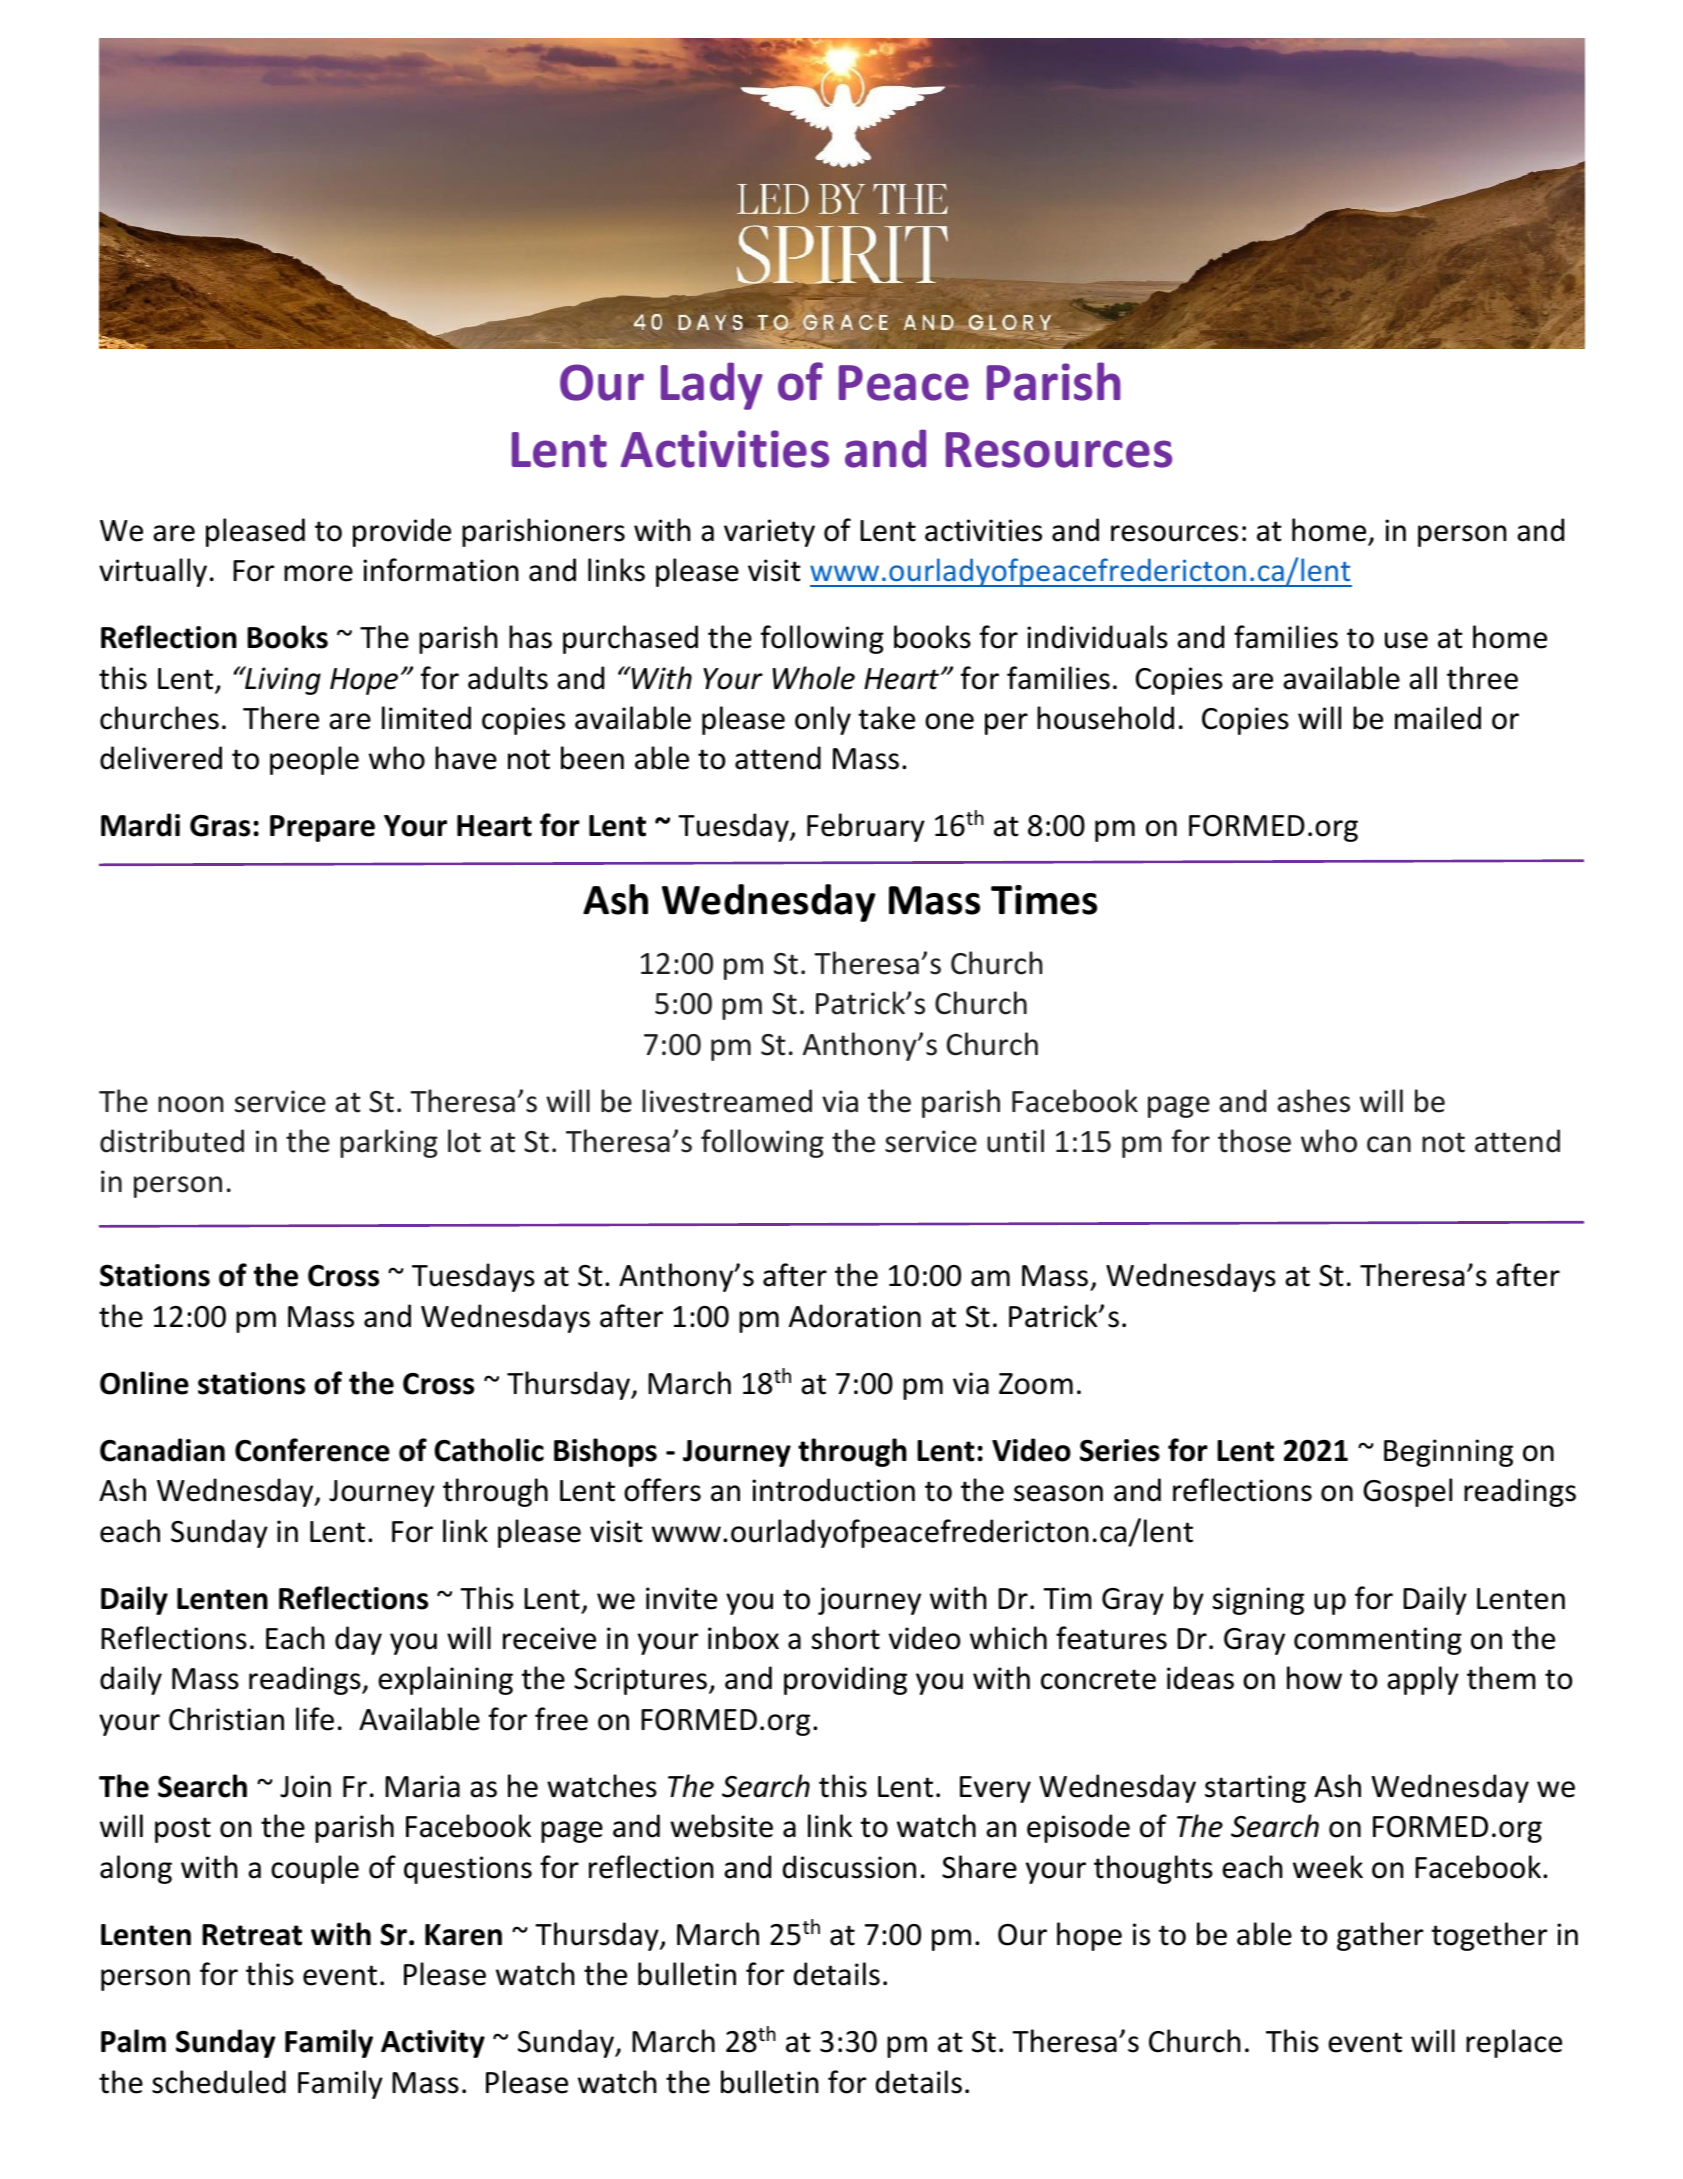  Describe the element at coordinates (833, 1490) in the screenshot. I see `introduction` at that location.
